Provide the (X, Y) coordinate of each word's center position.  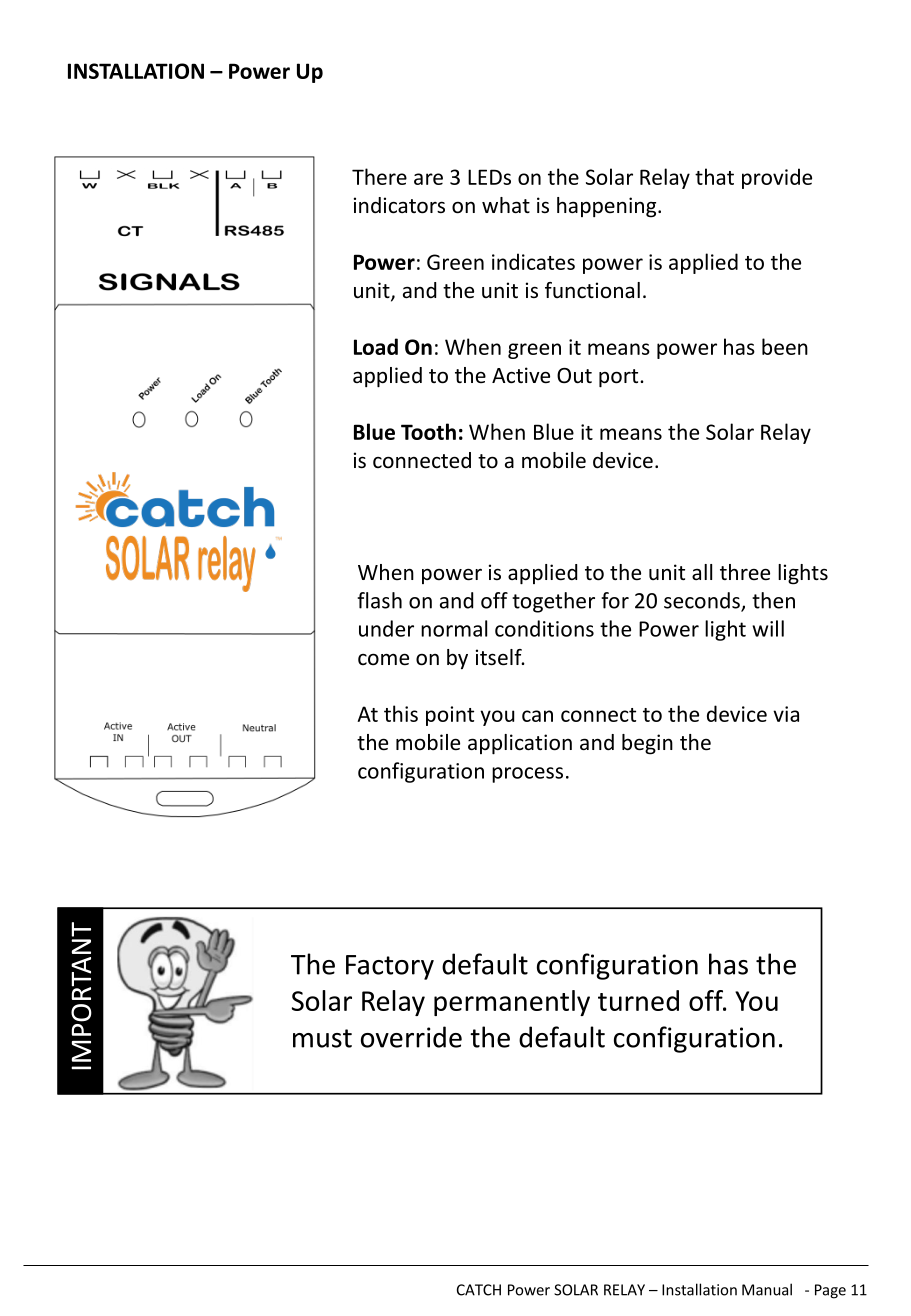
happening (608, 207)
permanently (512, 1003)
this (401, 713)
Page (830, 1291)
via (786, 714)
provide (777, 178)
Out (574, 376)
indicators (399, 205)
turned (638, 1000)
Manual (767, 1289)
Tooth (428, 431)
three (745, 572)
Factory (390, 967)
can (537, 716)
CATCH (479, 1290)
